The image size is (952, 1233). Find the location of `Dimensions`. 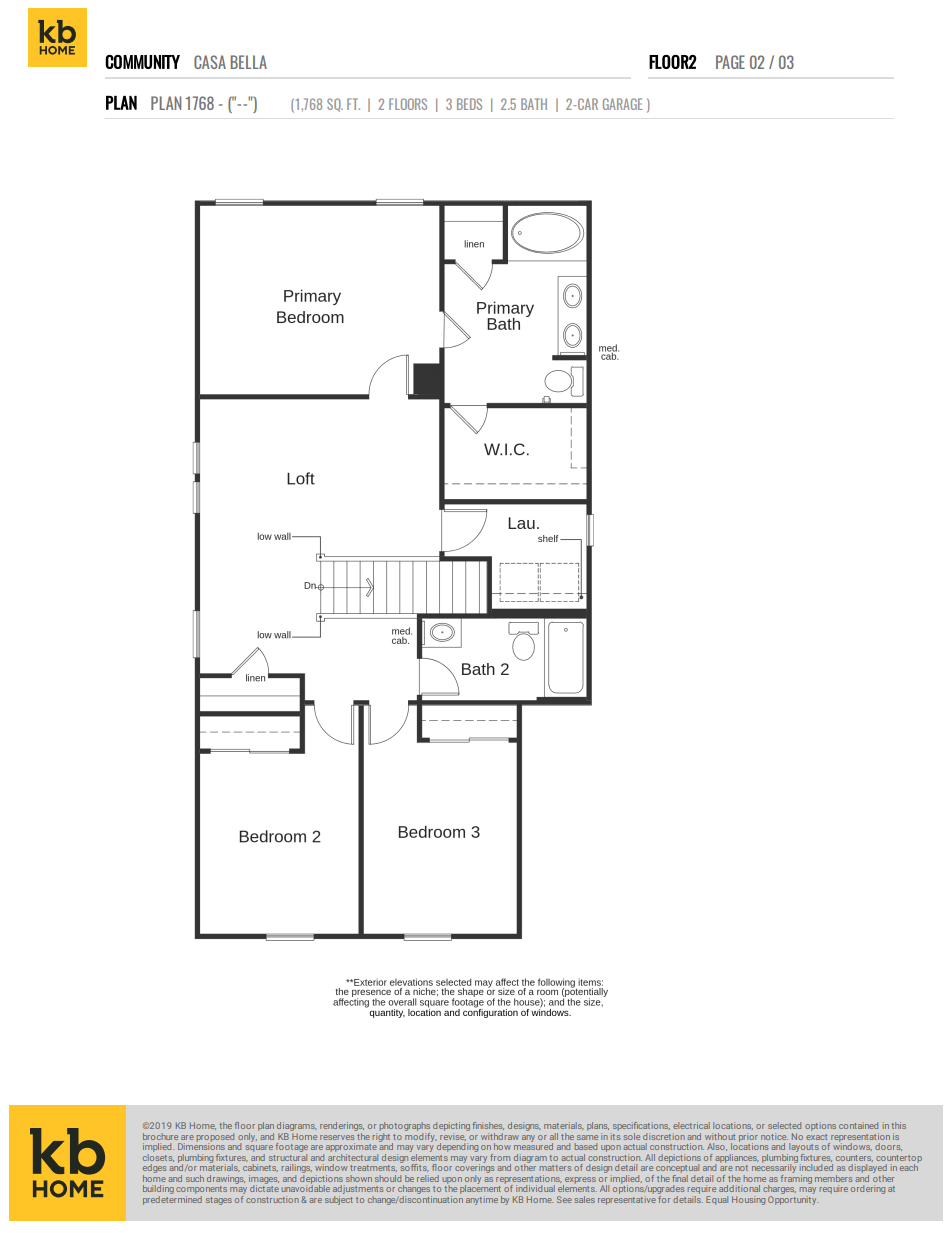

Dimensions is located at coordinates (201, 1145).
